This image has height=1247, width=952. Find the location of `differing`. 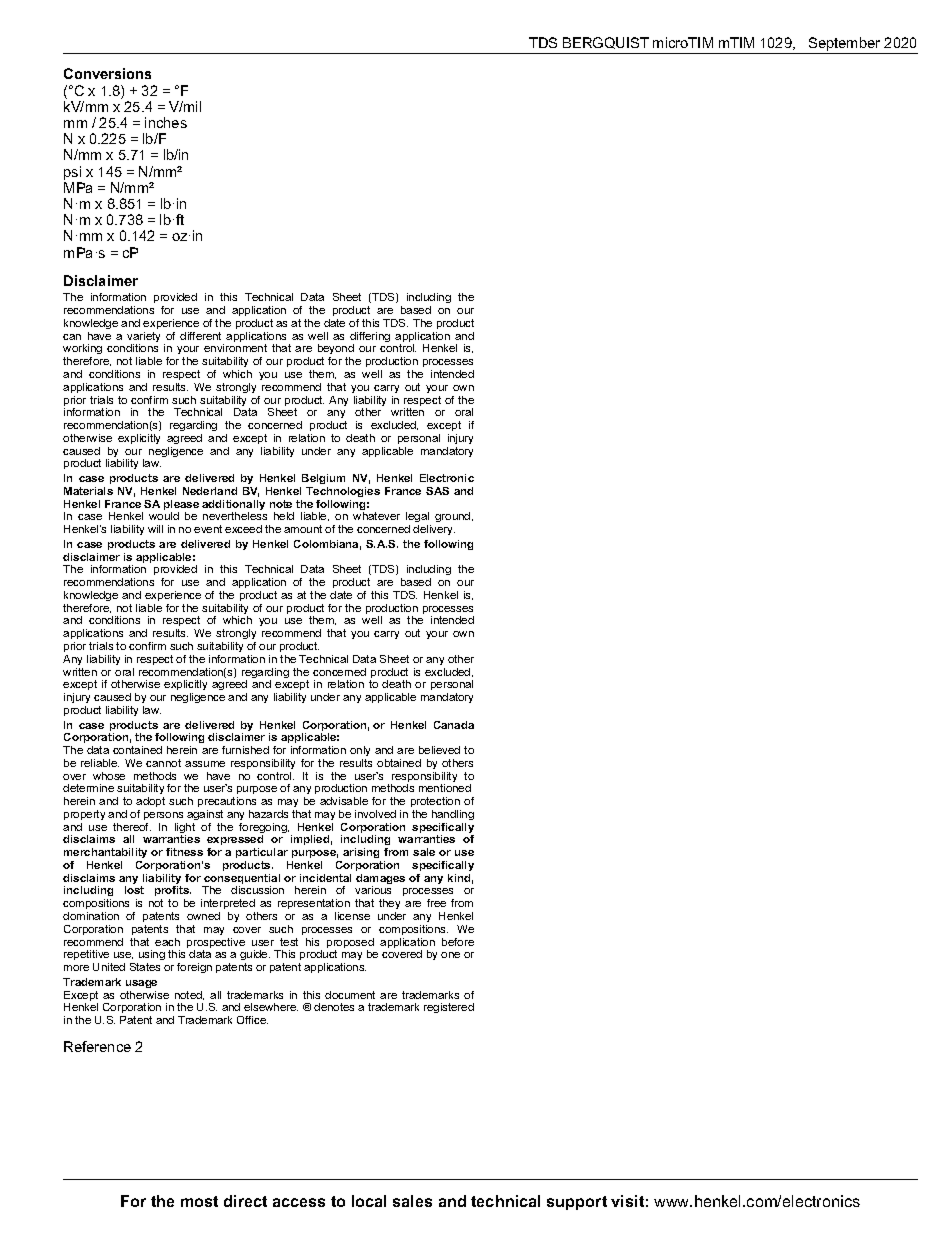

differing is located at coordinates (370, 338).
